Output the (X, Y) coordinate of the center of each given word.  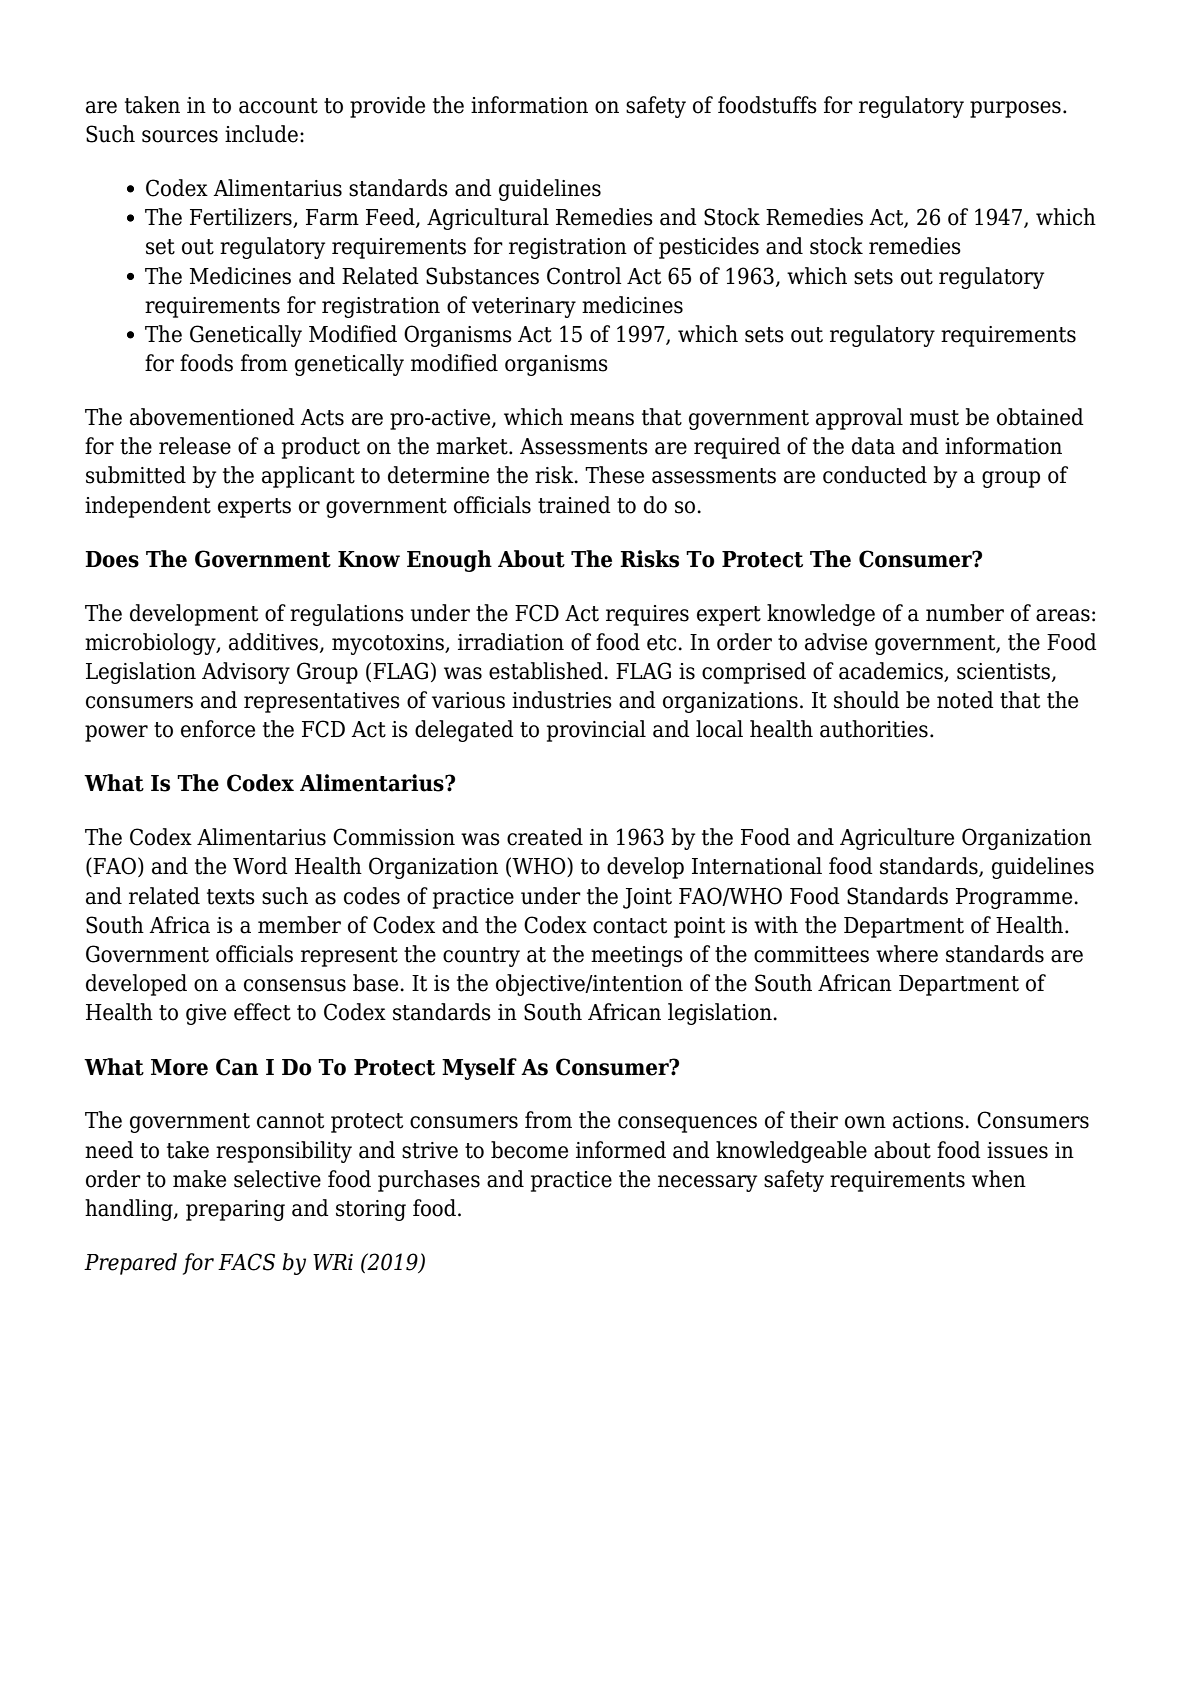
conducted (875, 475)
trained (574, 505)
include (261, 134)
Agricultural (488, 219)
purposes (1015, 109)
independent (148, 507)
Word (260, 866)
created (545, 837)
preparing (235, 1210)
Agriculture (897, 839)
